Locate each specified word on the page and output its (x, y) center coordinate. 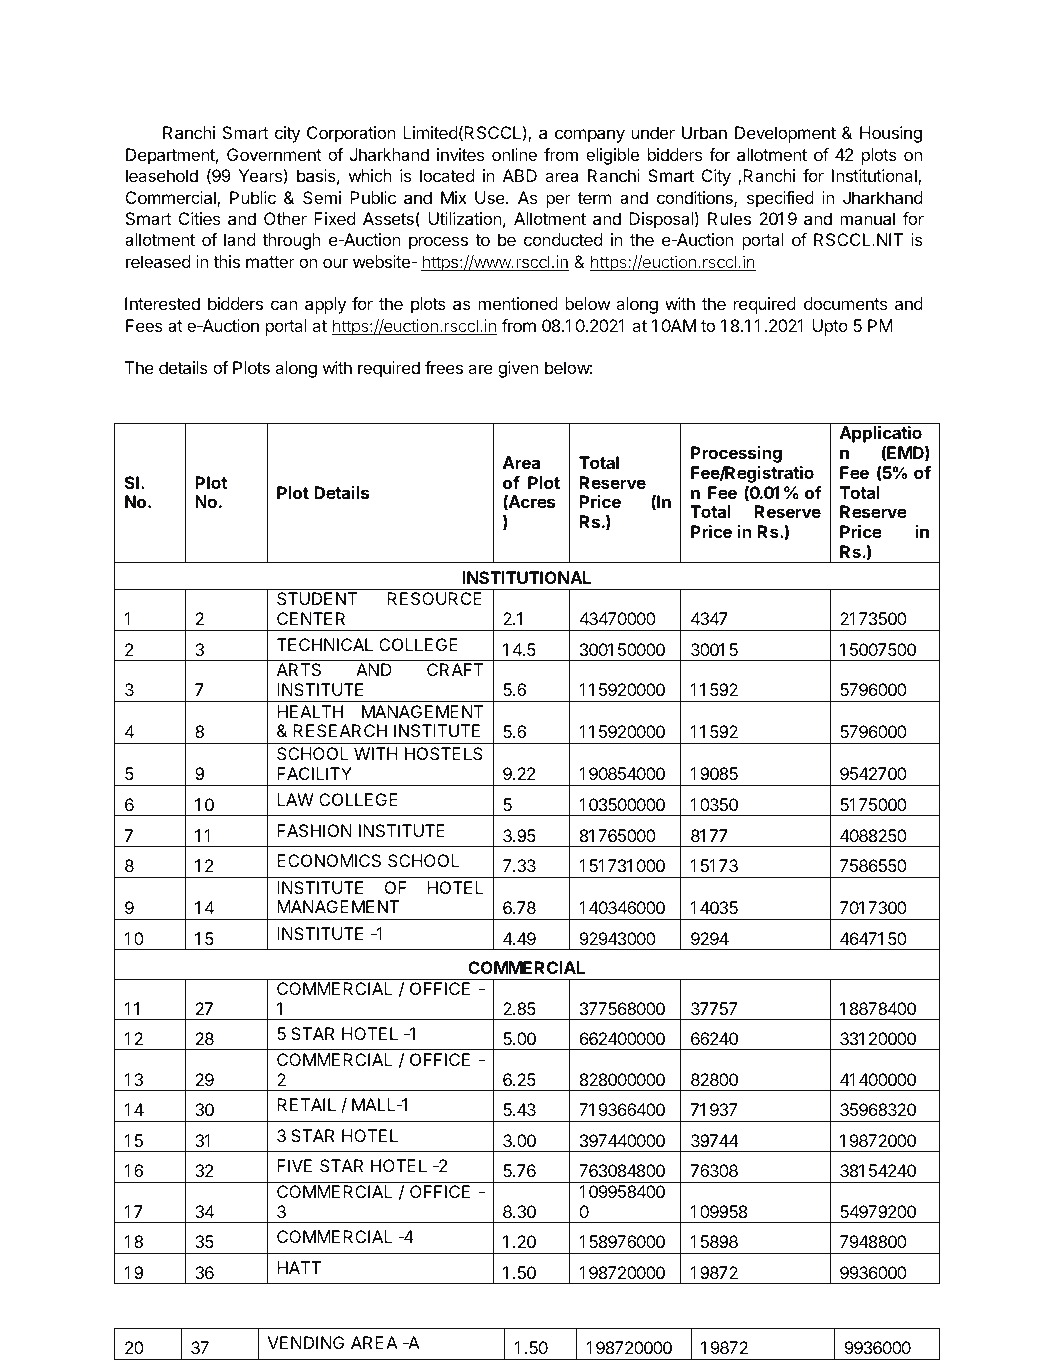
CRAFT (455, 669)
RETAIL (306, 1104)
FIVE (294, 1165)
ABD (520, 175)
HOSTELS (444, 753)
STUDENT (317, 598)
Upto (830, 327)
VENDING (306, 1342)
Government (274, 154)
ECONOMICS (329, 860)
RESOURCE (434, 598)
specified (780, 199)
